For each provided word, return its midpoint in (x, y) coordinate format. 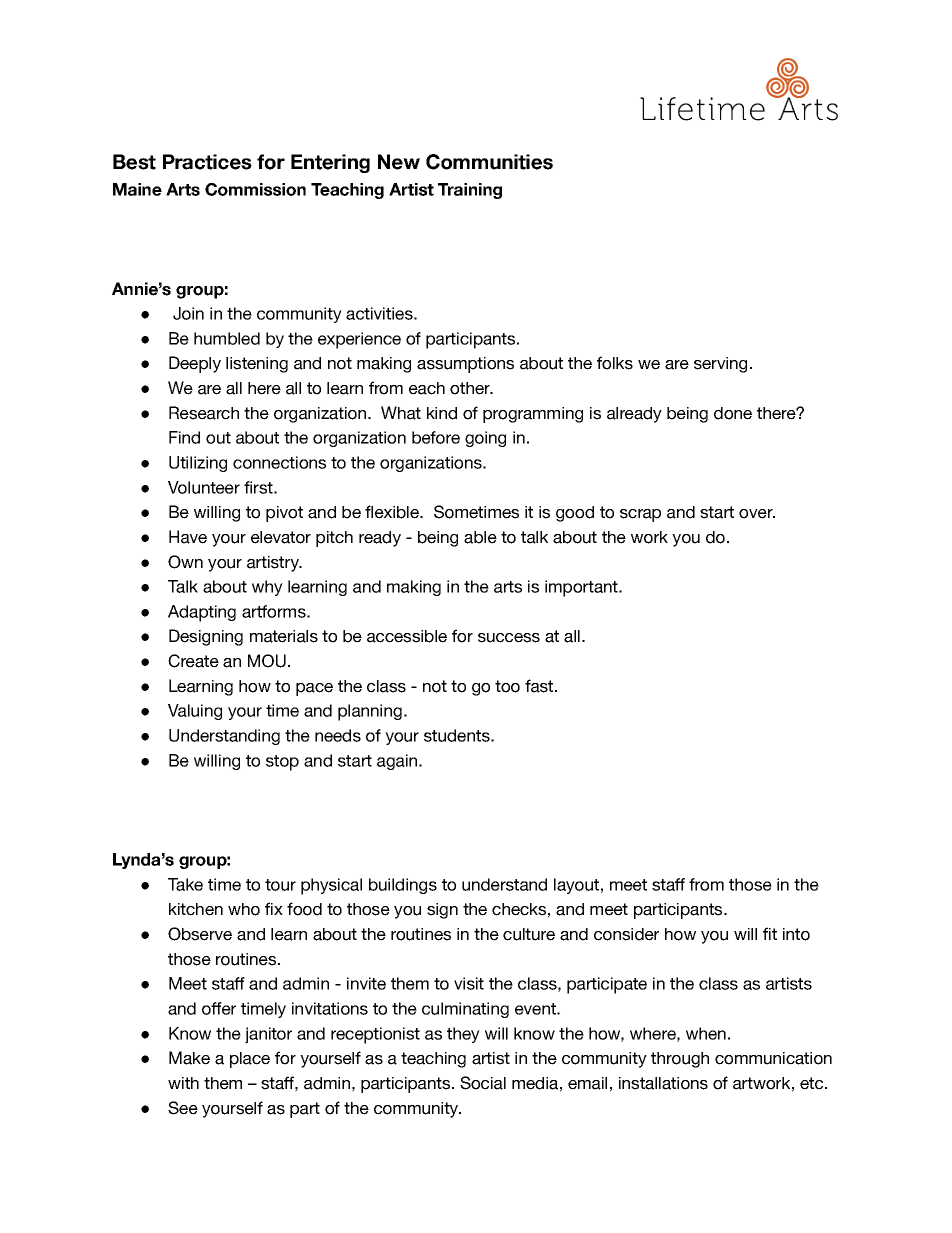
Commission (255, 189)
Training (470, 191)
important (582, 588)
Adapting (202, 613)
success (509, 638)
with (183, 1083)
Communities (489, 162)
